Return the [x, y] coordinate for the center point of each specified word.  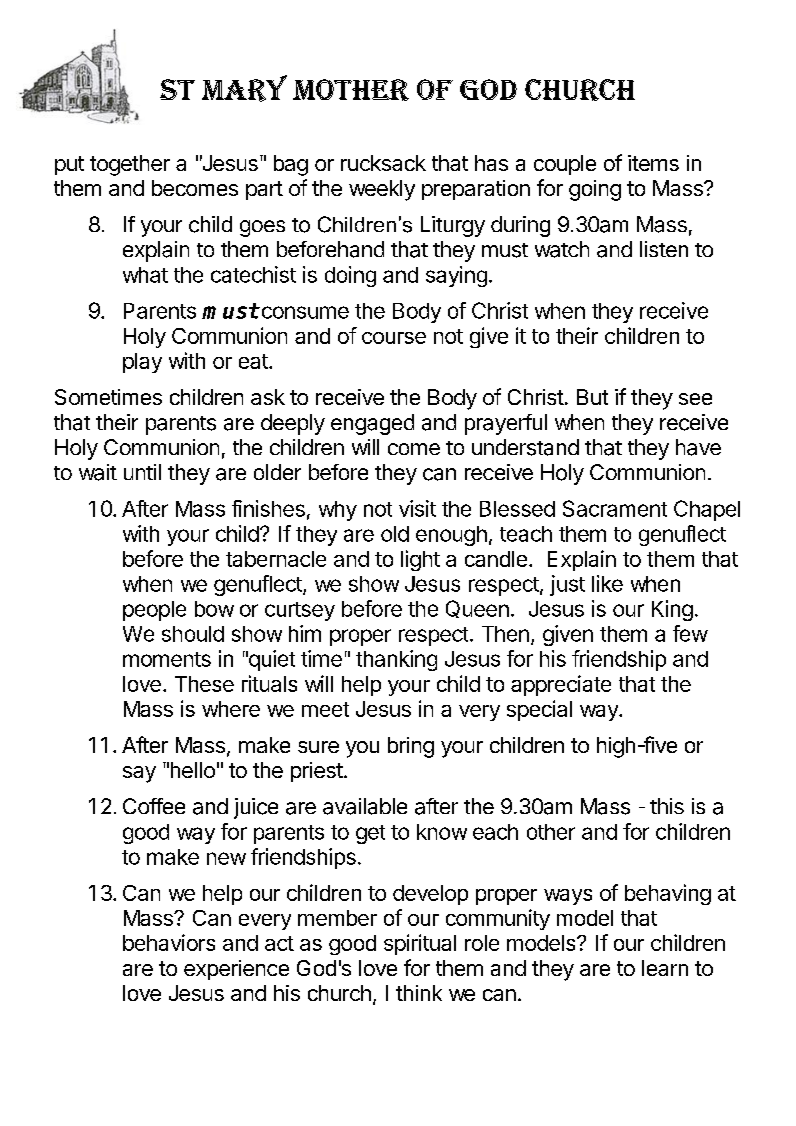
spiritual [420, 944]
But [592, 397]
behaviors [169, 942]
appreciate [561, 685]
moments [167, 659]
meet [325, 709]
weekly [382, 190]
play [142, 363]
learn [665, 968]
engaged [372, 424]
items [653, 163]
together [130, 165]
